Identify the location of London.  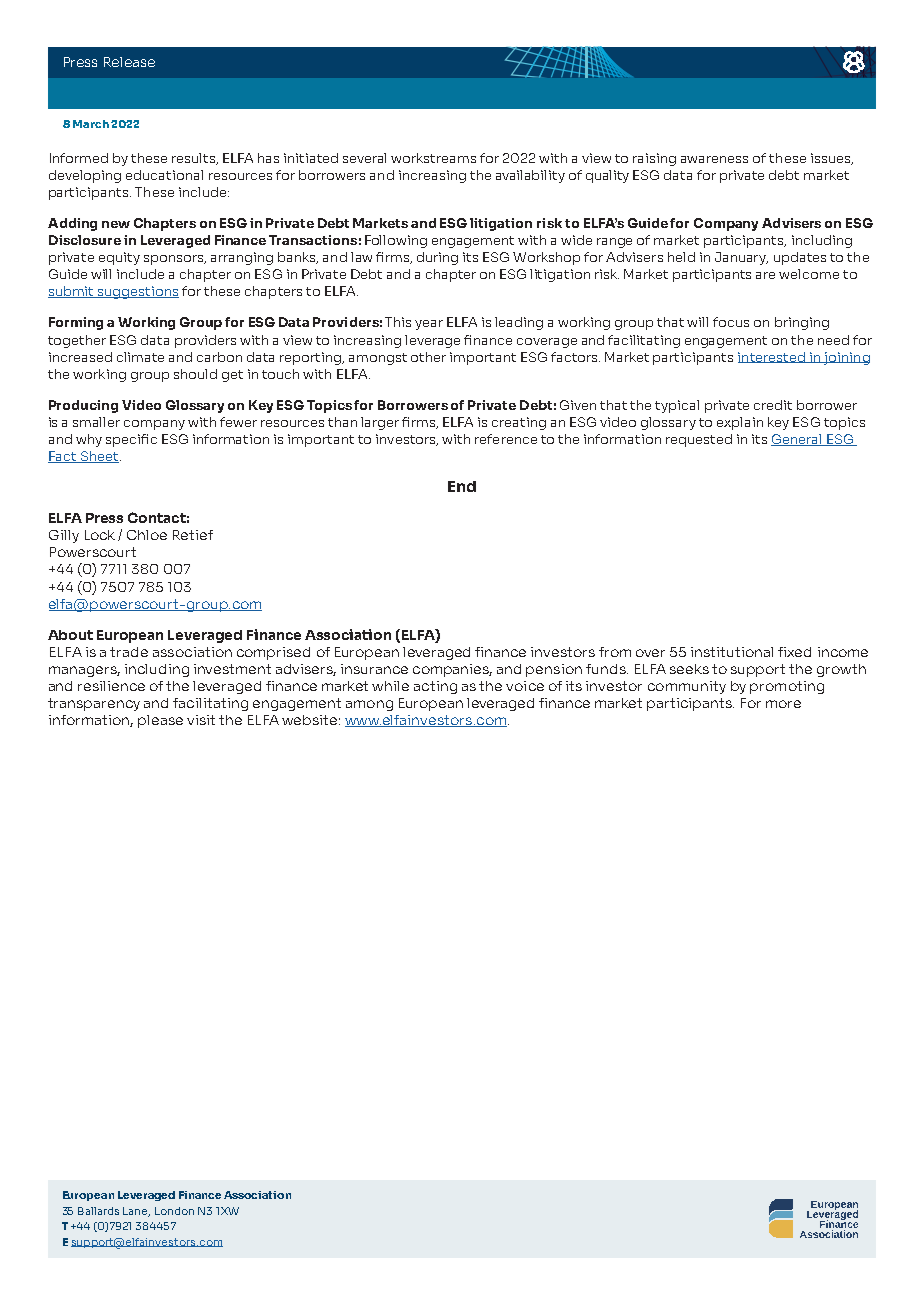
(174, 1211).
